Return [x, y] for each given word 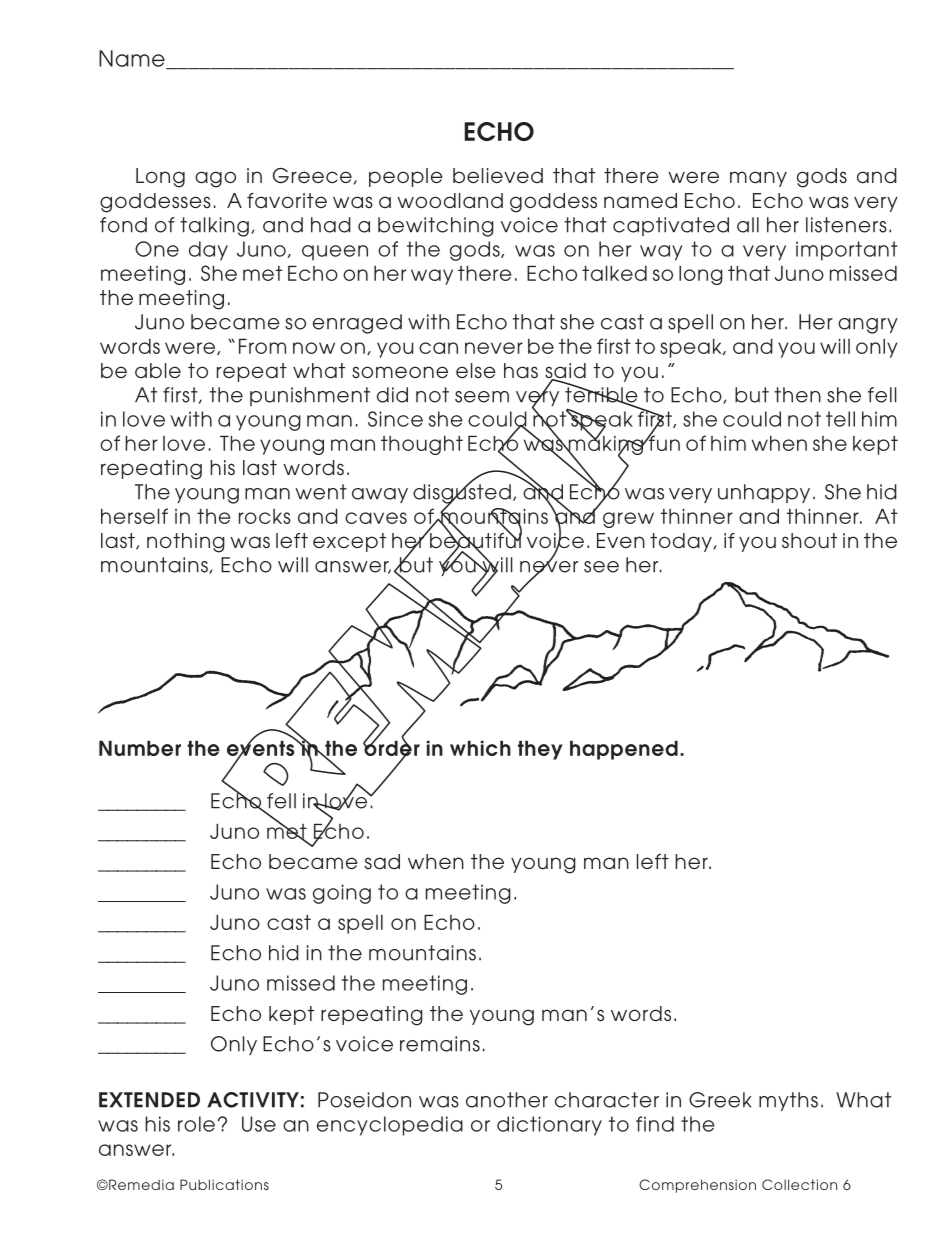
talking [214, 227]
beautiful [475, 540]
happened [624, 750]
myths [788, 1101]
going [342, 894]
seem [482, 397]
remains [440, 1044]
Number [140, 748]
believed [498, 175]
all [748, 225]
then [797, 395]
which [480, 748]
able [158, 371]
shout [809, 541]
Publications [224, 1184]
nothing [186, 543]
